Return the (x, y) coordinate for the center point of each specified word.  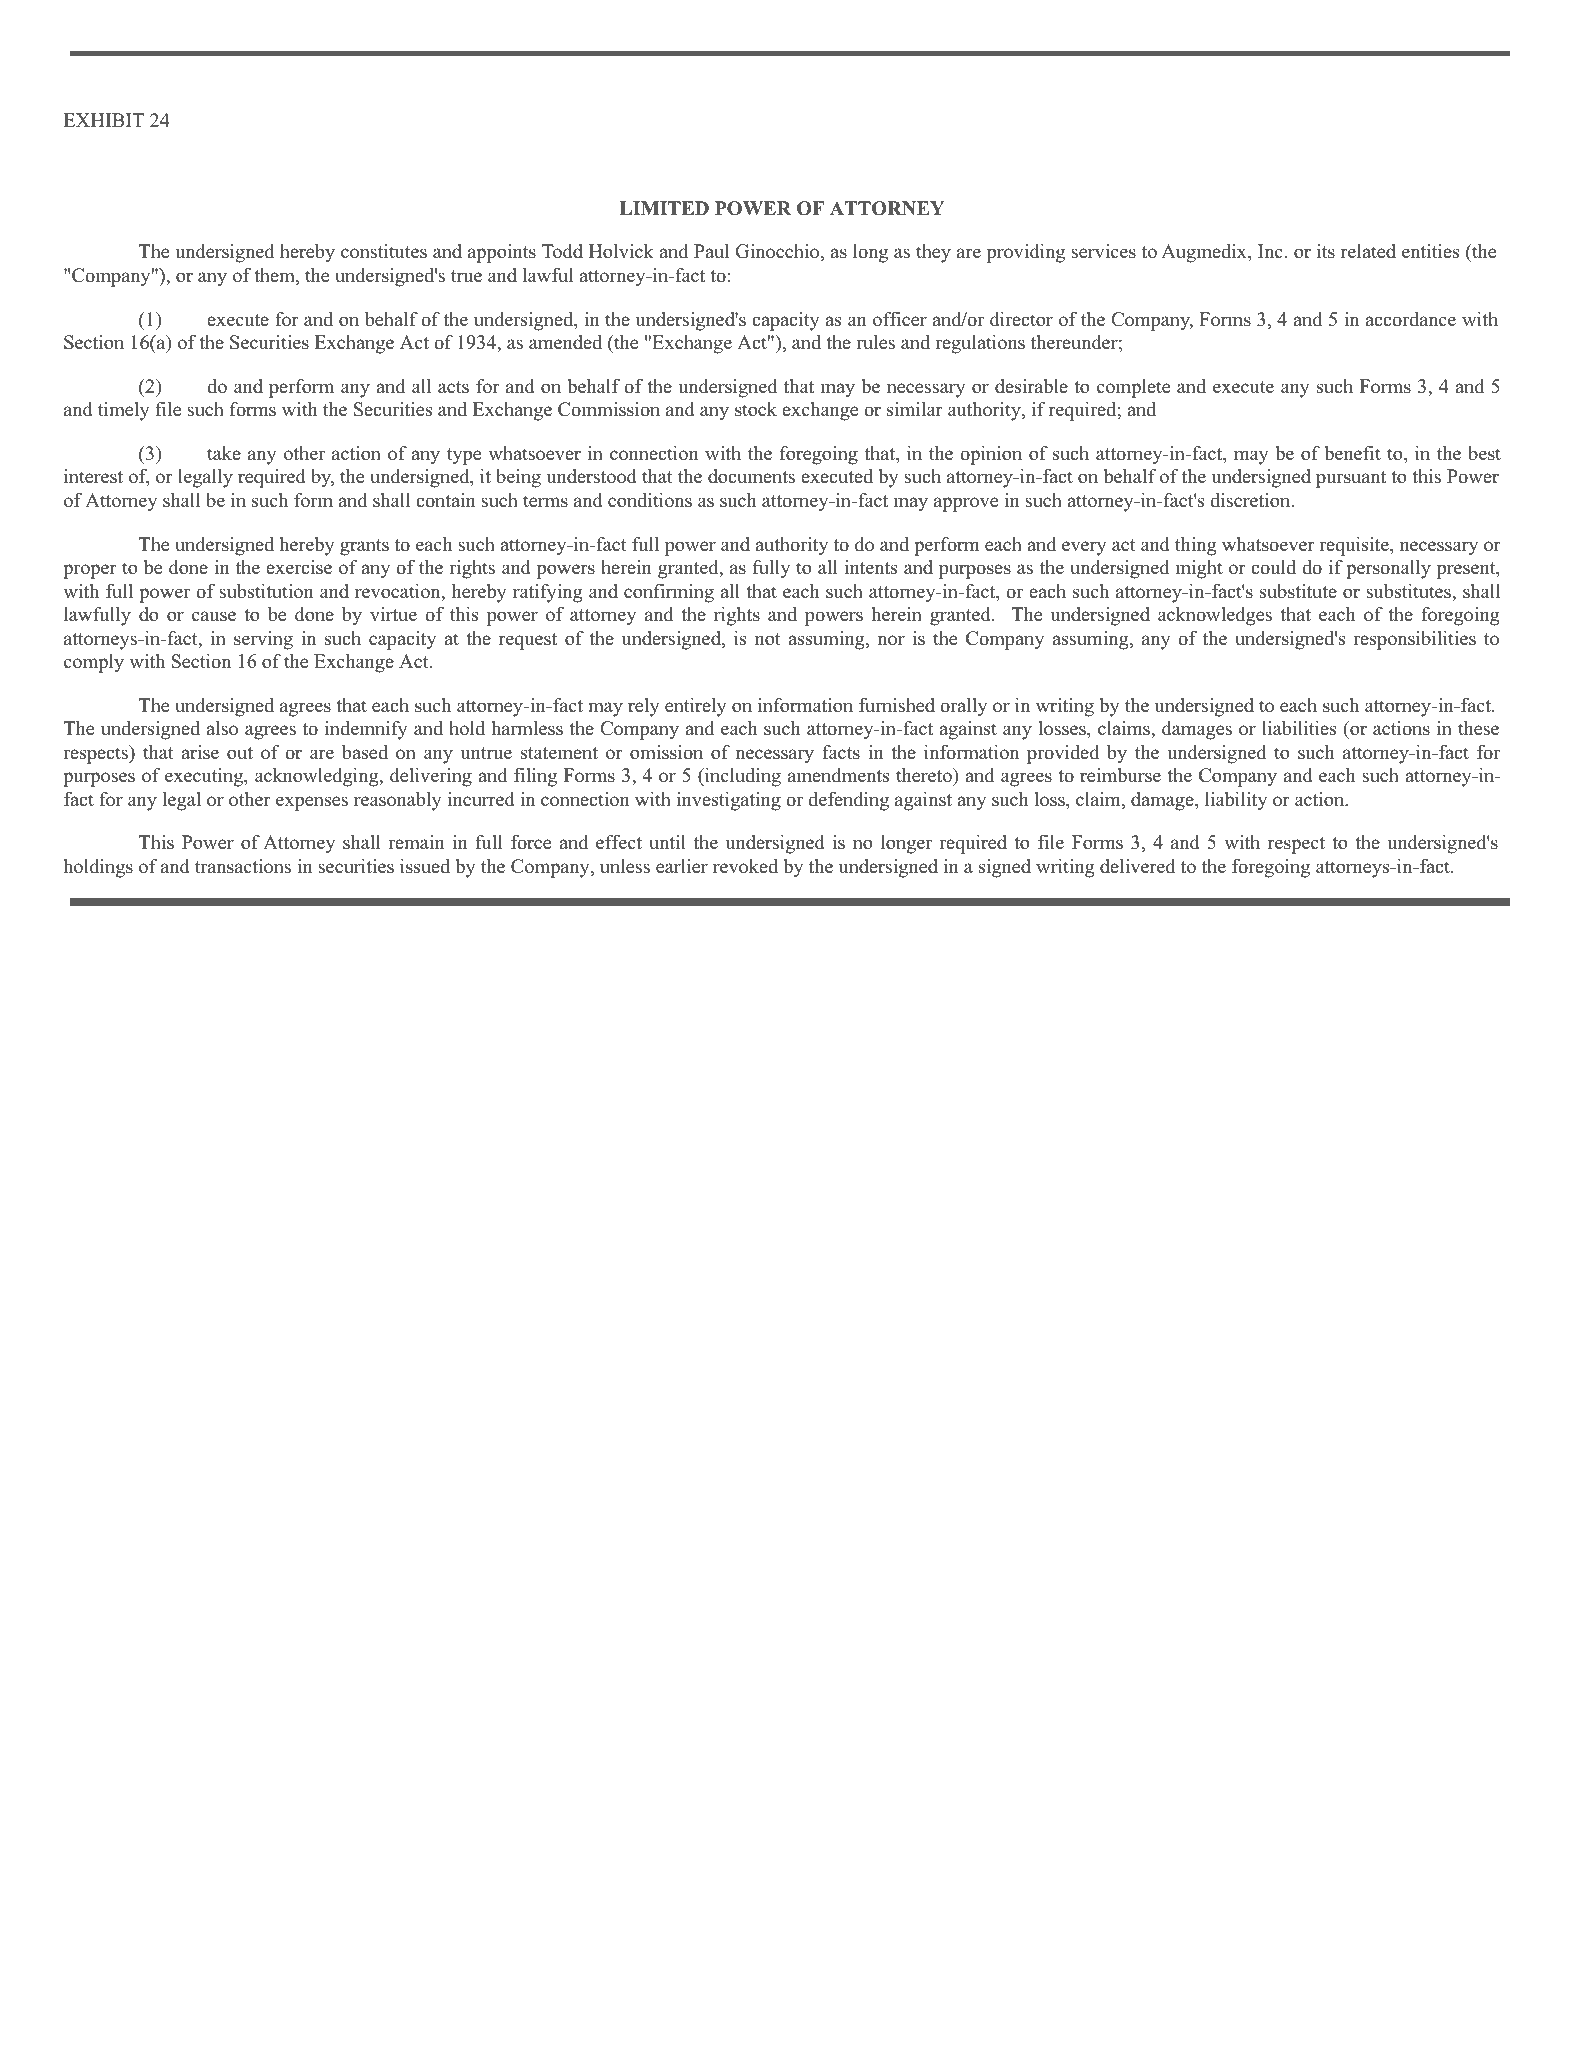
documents (751, 476)
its (1326, 251)
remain (416, 842)
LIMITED (664, 208)
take (224, 453)
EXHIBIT (104, 120)
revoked (745, 866)
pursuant (1351, 479)
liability (1236, 801)
